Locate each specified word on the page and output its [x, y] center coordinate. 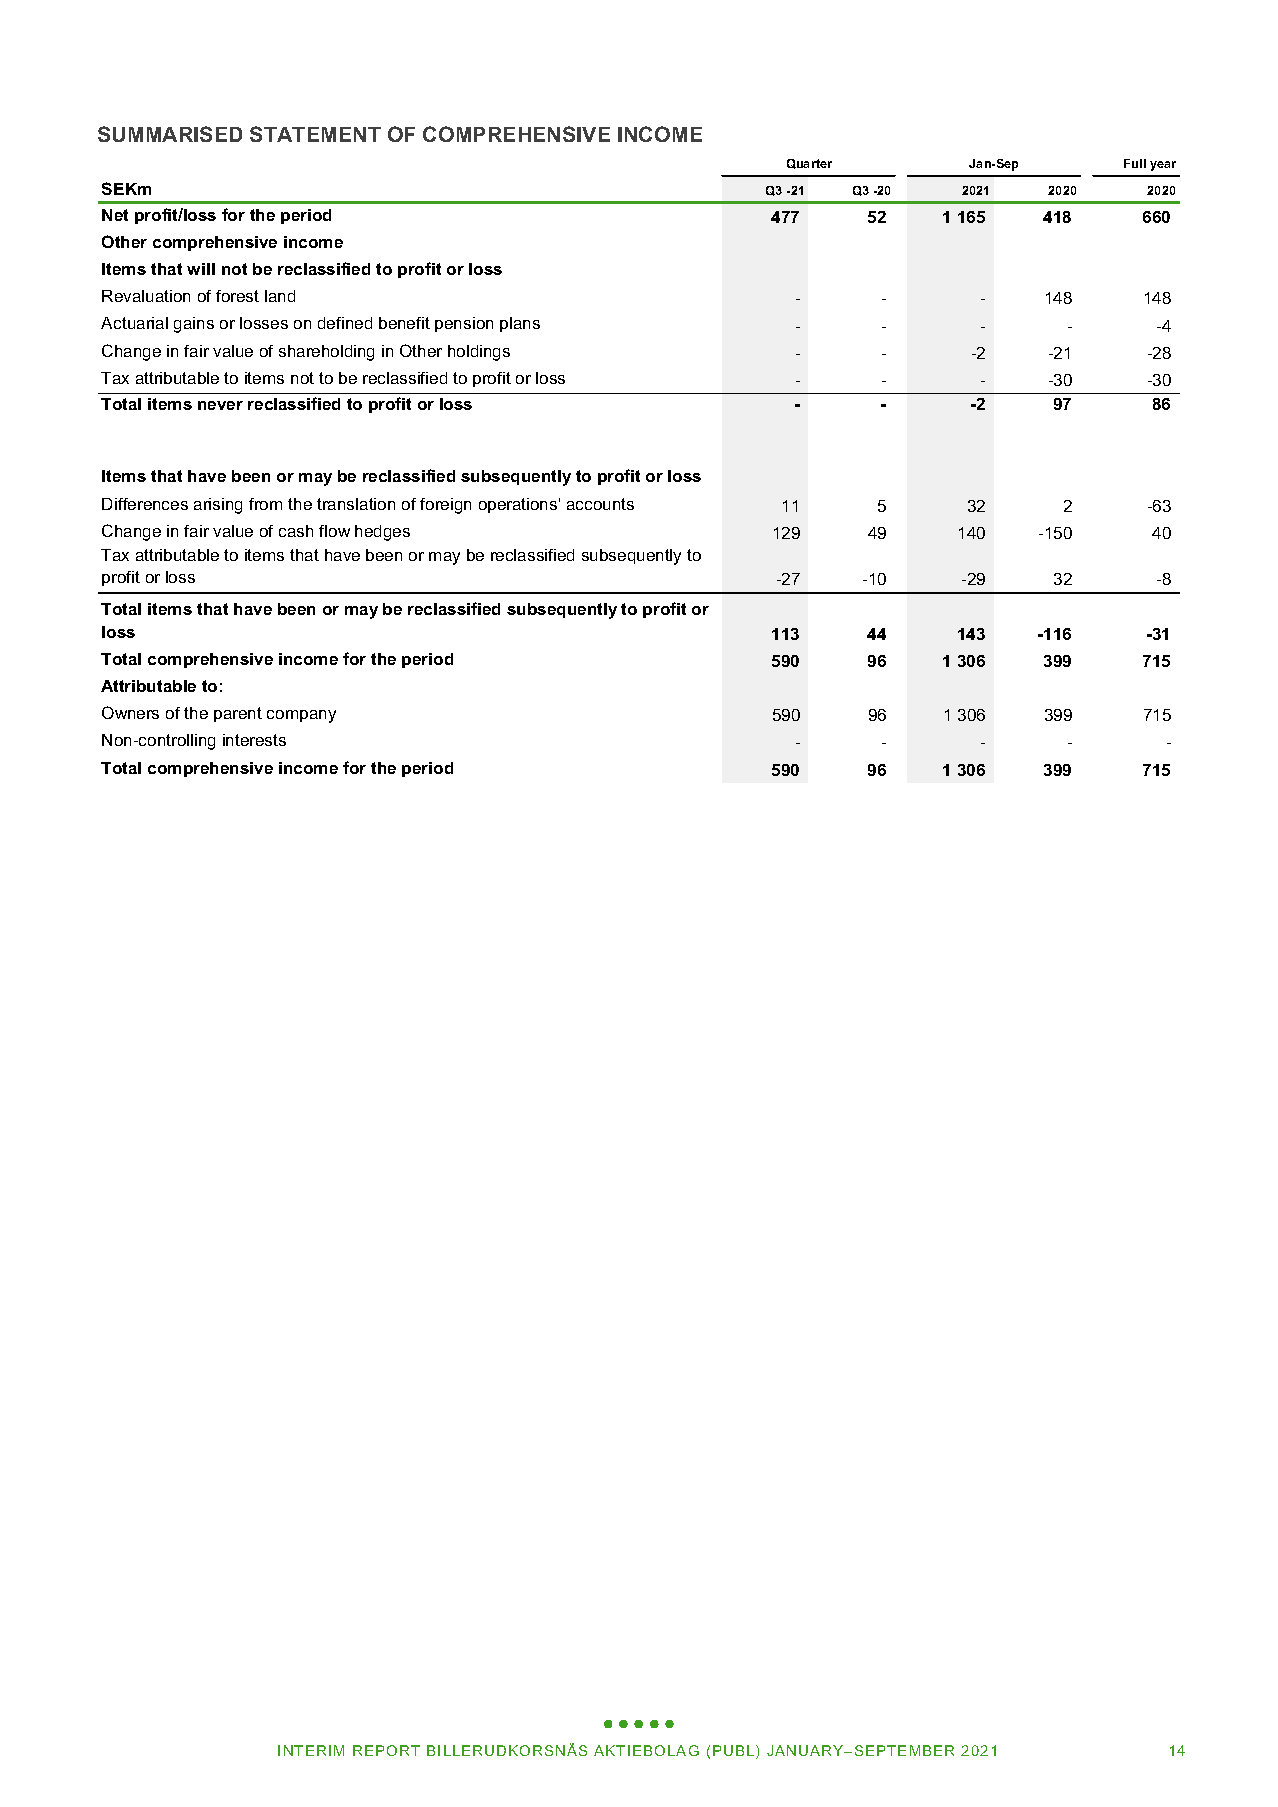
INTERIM [311, 1750]
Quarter [809, 164]
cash [296, 531]
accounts [600, 504]
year [1163, 166]
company [301, 716]
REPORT [386, 1750]
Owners [130, 712]
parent [238, 714]
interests [254, 740]
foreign [445, 506]
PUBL [735, 1752]
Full [1135, 163]
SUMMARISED [170, 134]
